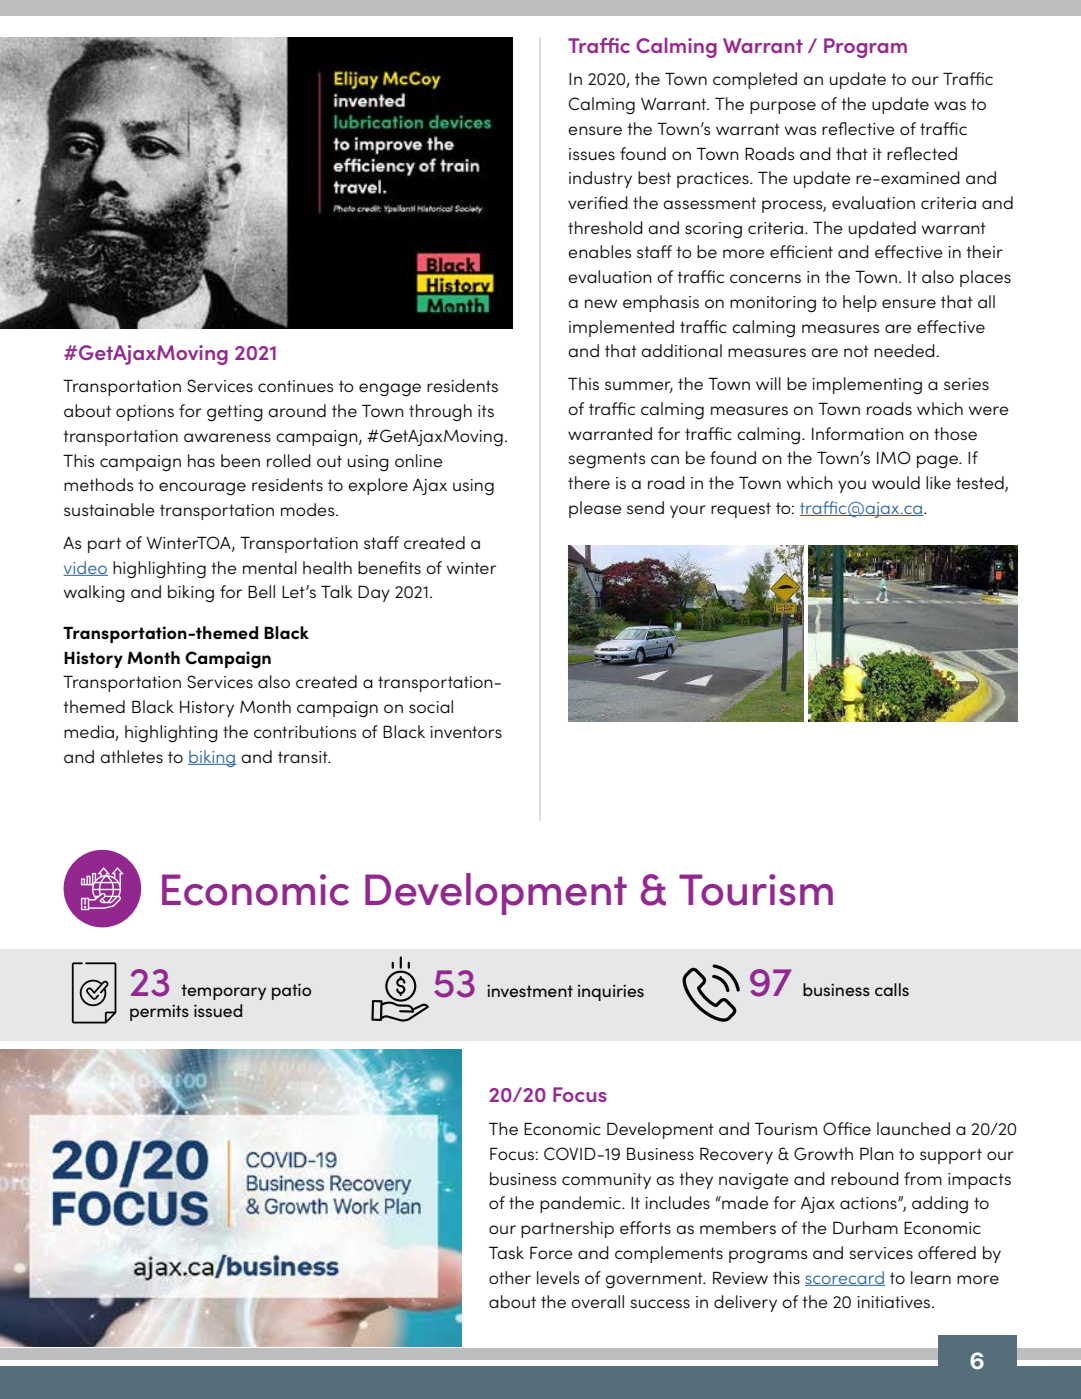 This image has width=1081, height=1399. What do you see at coordinates (600, 179) in the image?
I see `industry` at bounding box center [600, 179].
